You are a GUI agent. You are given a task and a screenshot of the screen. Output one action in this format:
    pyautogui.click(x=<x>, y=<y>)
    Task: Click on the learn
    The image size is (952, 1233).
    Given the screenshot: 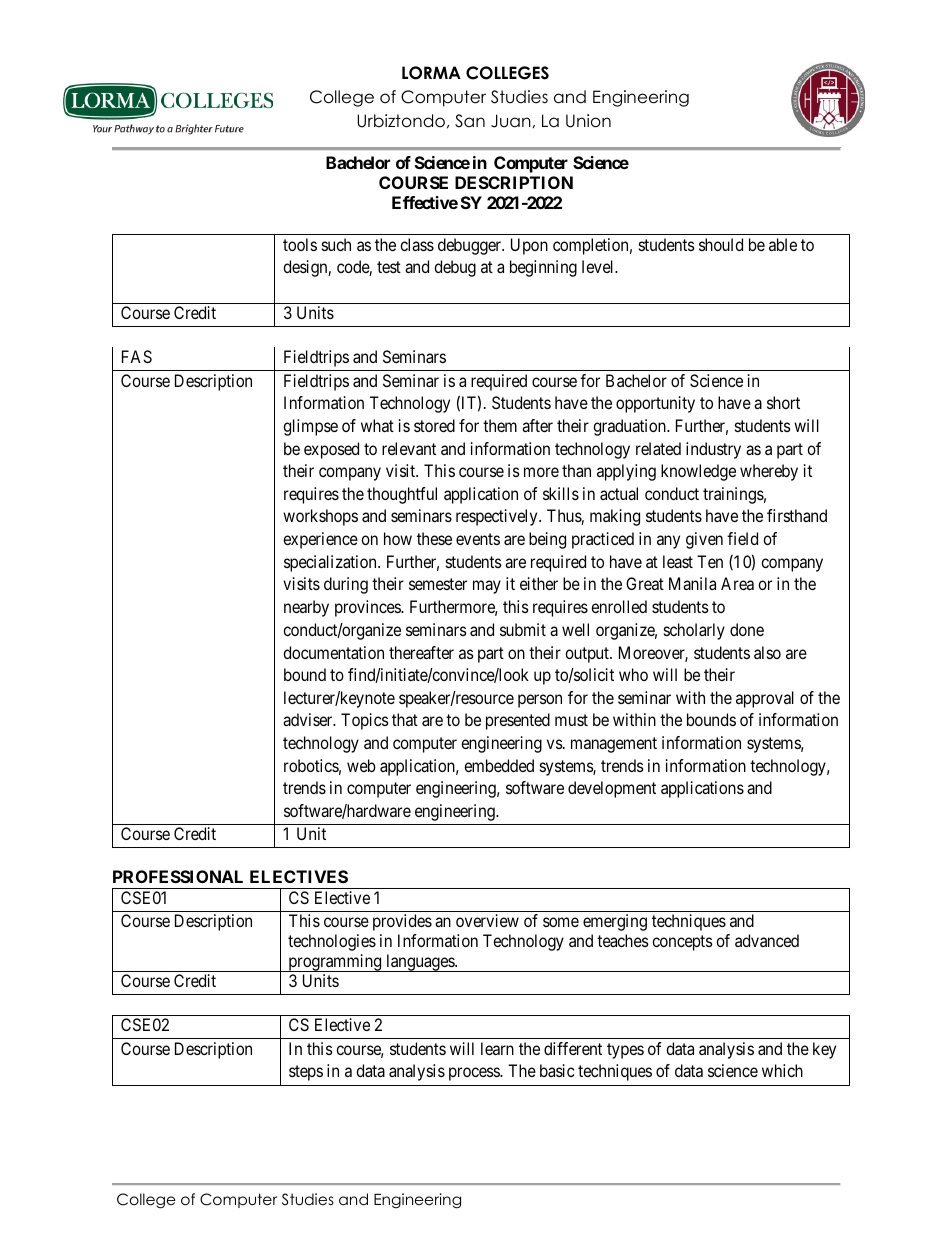 What is the action you would take?
    pyautogui.click(x=497, y=1048)
